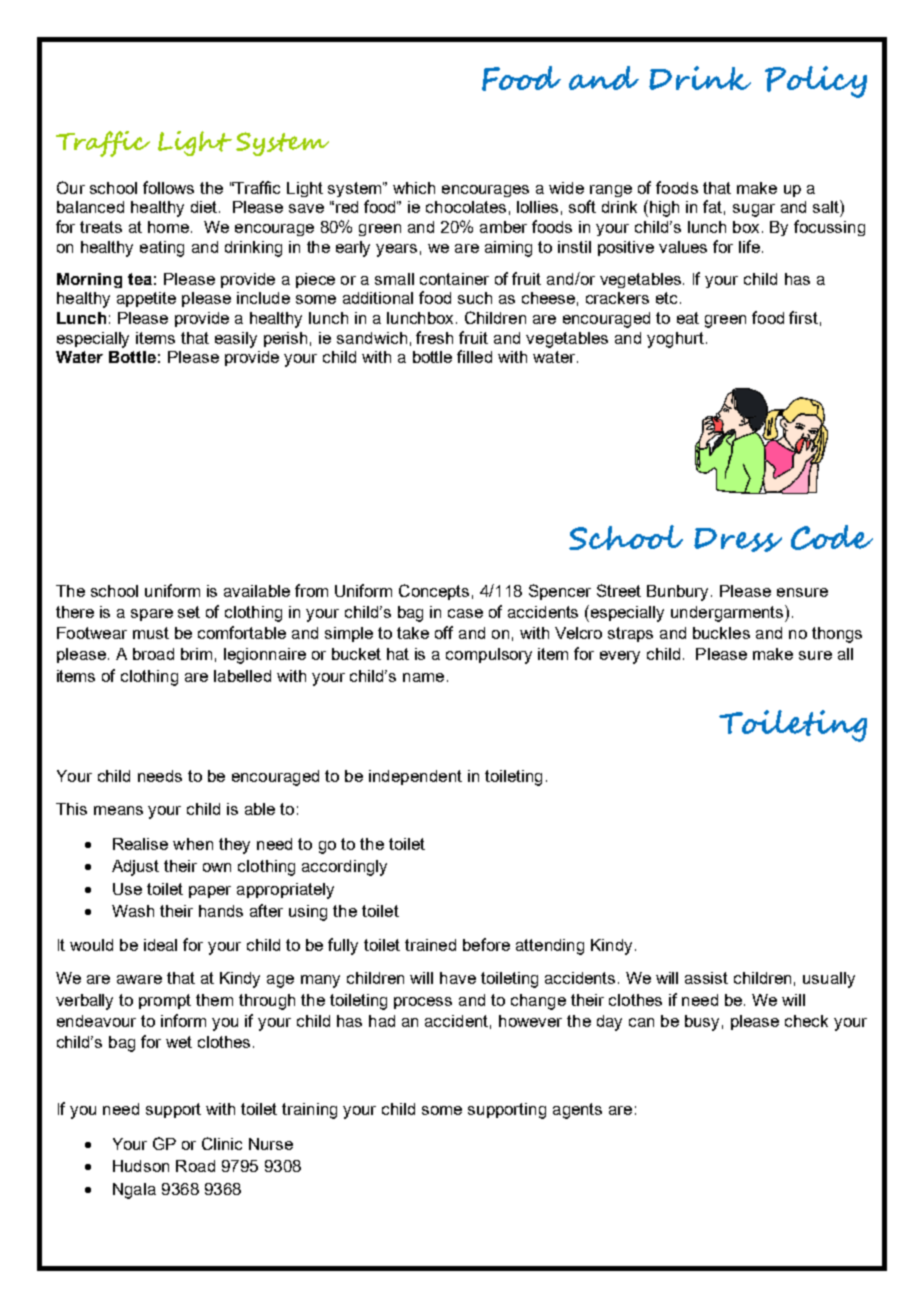 This screenshot has height=1308, width=924. What do you see at coordinates (806, 1021) in the screenshot?
I see `check` at bounding box center [806, 1021].
